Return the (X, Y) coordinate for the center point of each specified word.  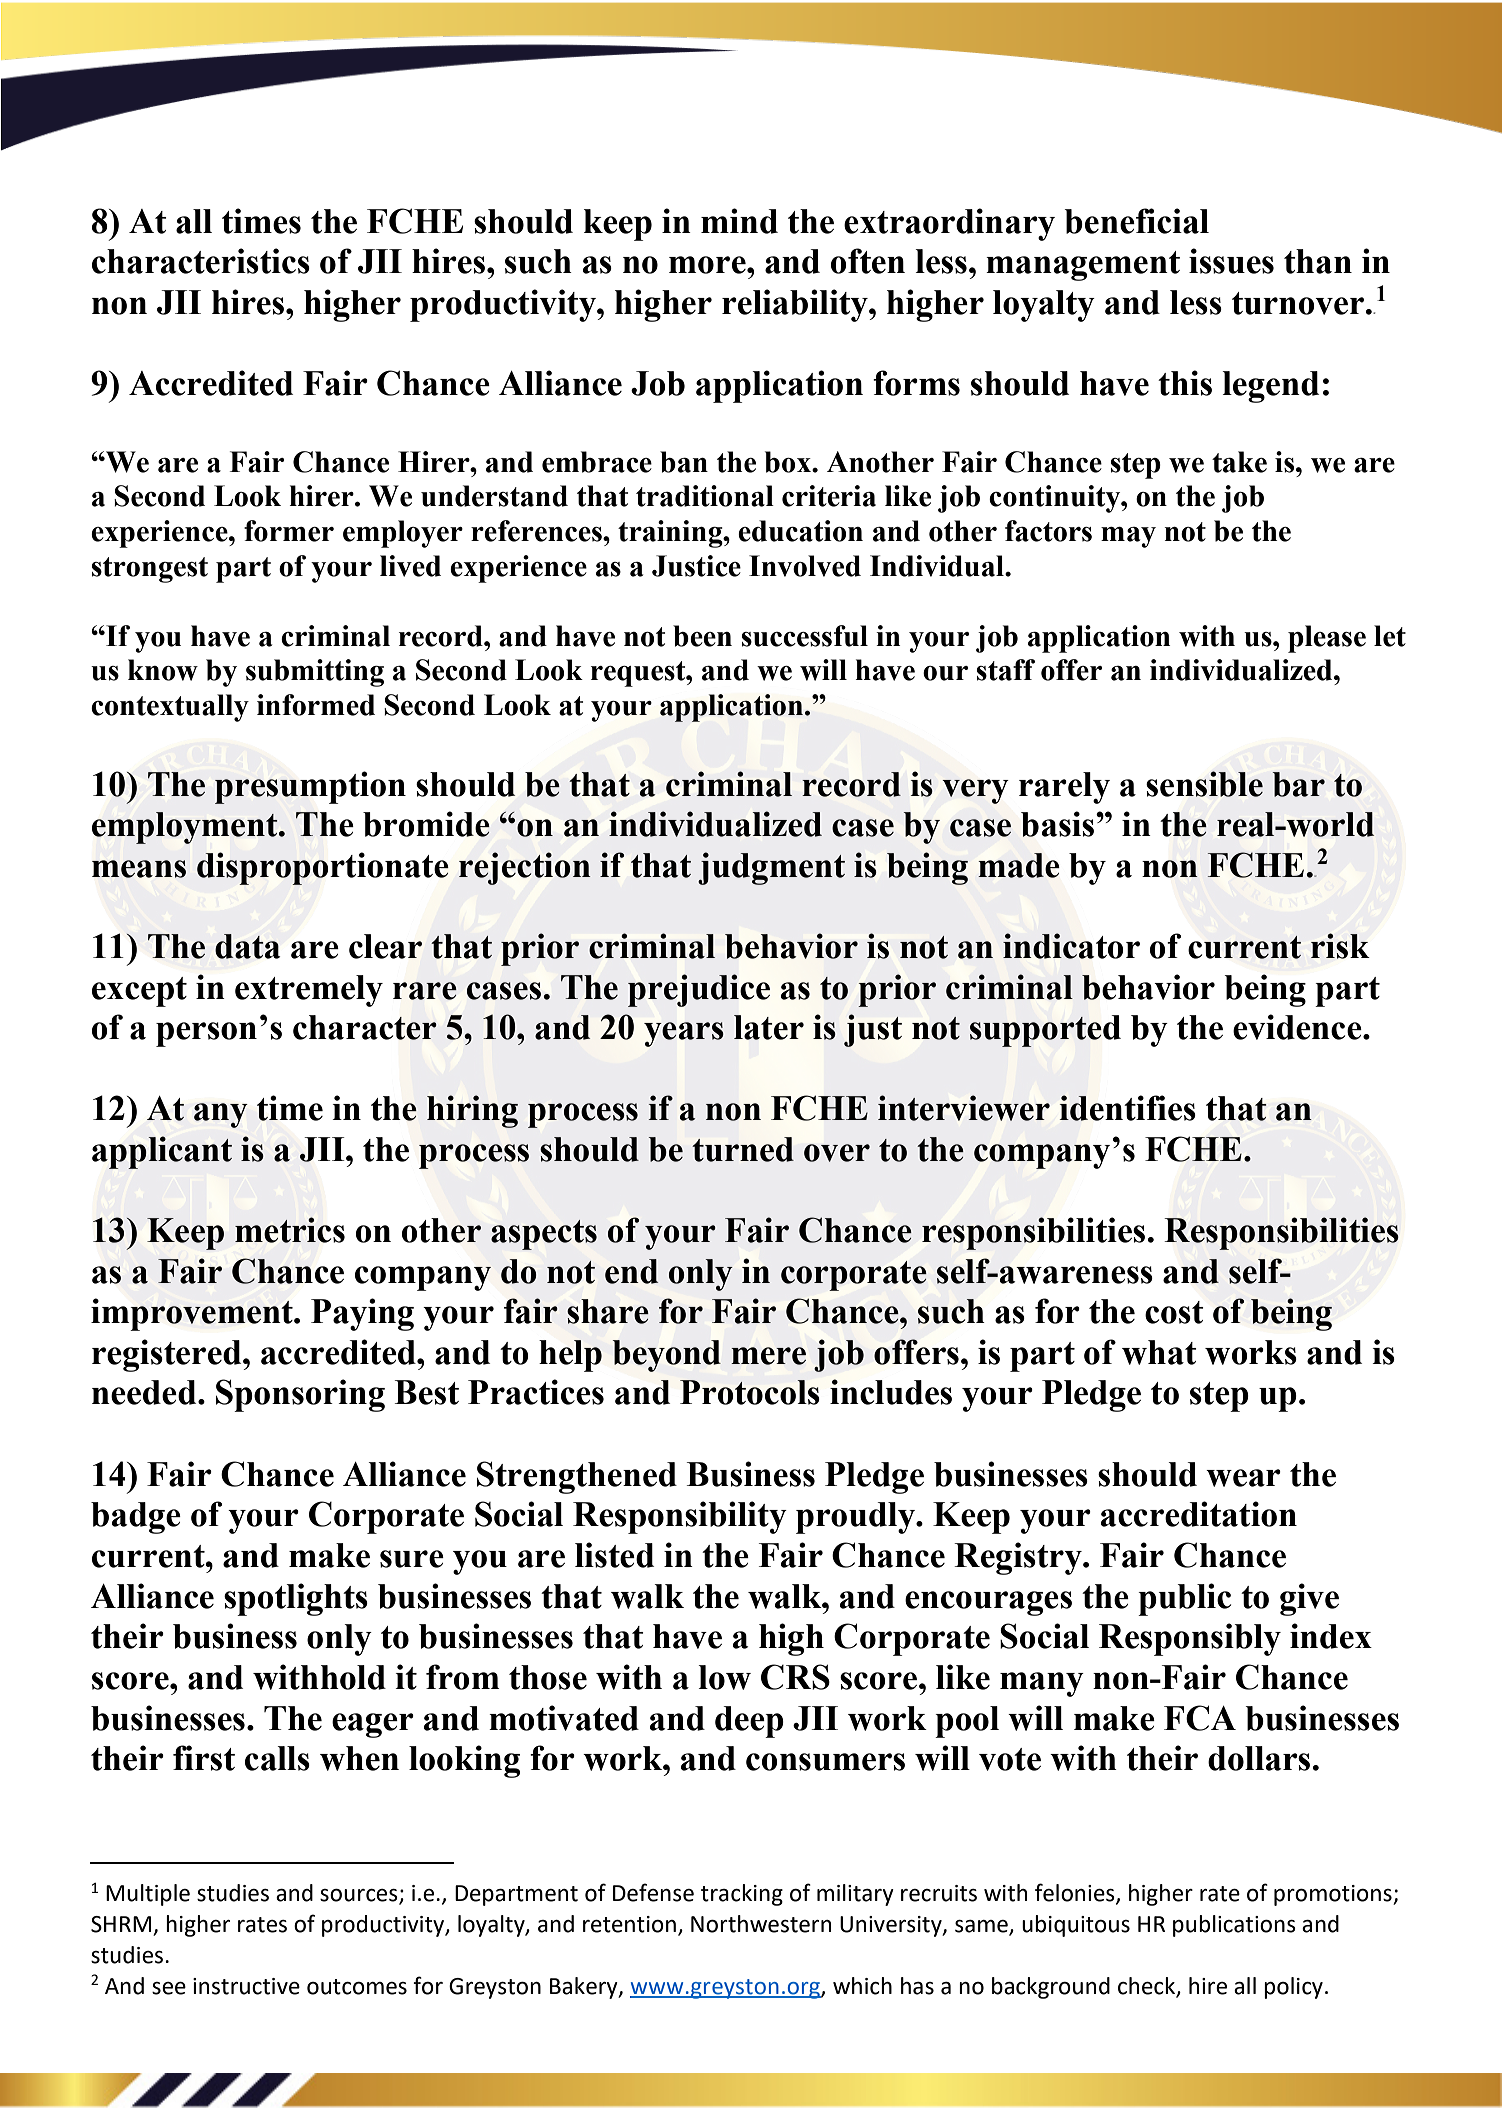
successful (804, 636)
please (1327, 639)
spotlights (296, 1599)
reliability (796, 305)
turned (743, 1149)
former (289, 531)
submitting (315, 673)
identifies (1127, 1108)
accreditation (1199, 1514)
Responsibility (680, 1517)
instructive (246, 1986)
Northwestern (761, 1924)
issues (1231, 261)
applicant (162, 1152)
